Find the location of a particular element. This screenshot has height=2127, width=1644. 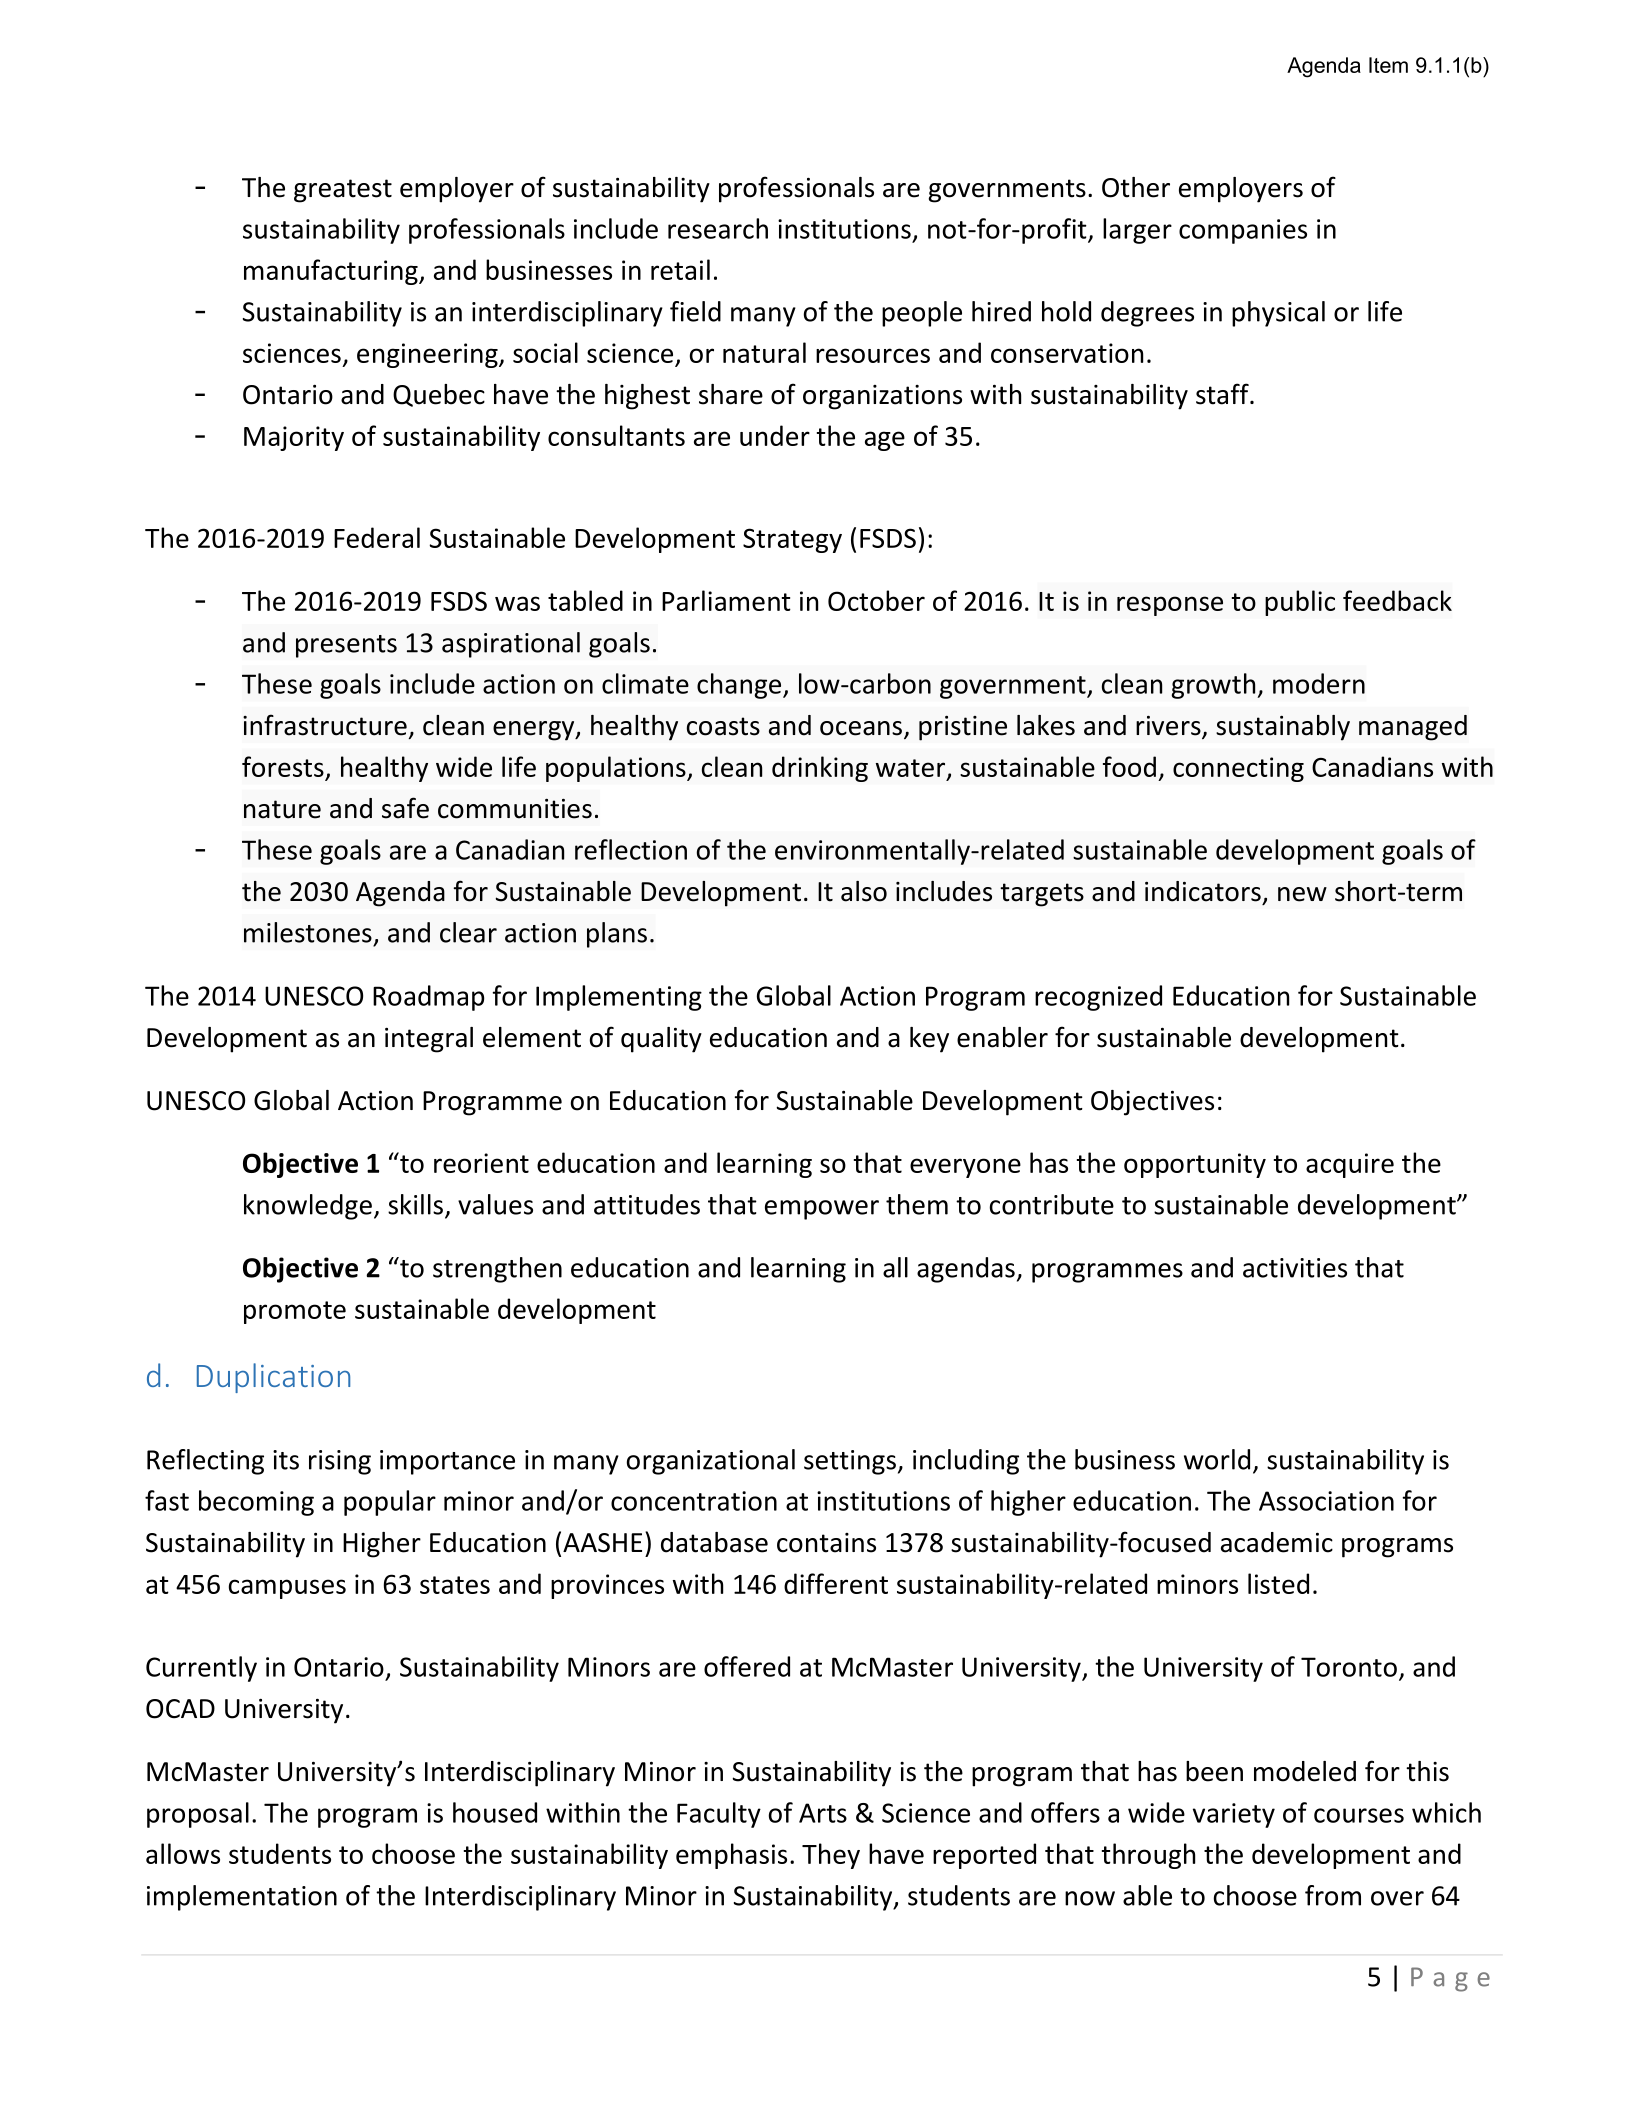

They is located at coordinates (831, 1856).
